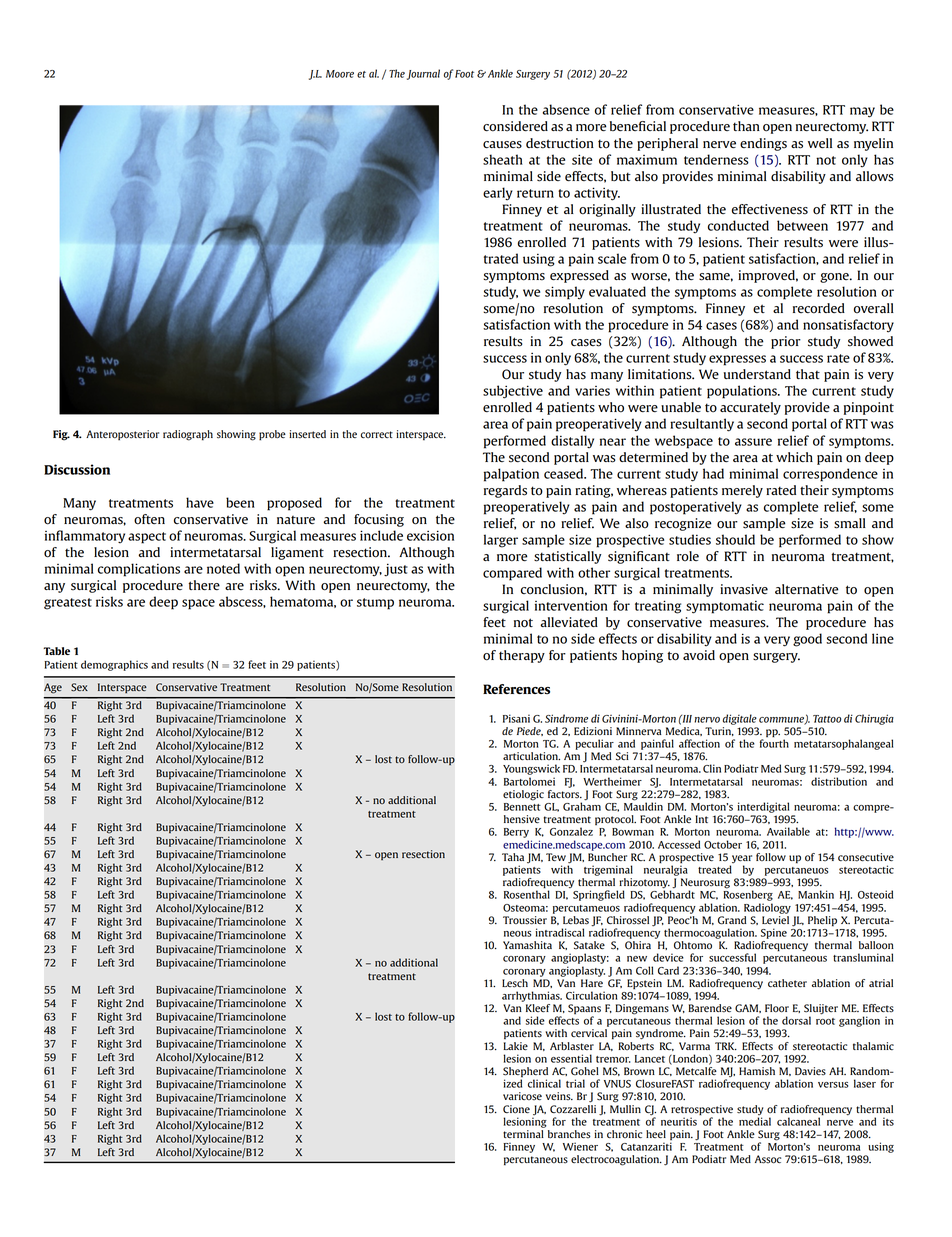  I want to click on there, so click(204, 585).
